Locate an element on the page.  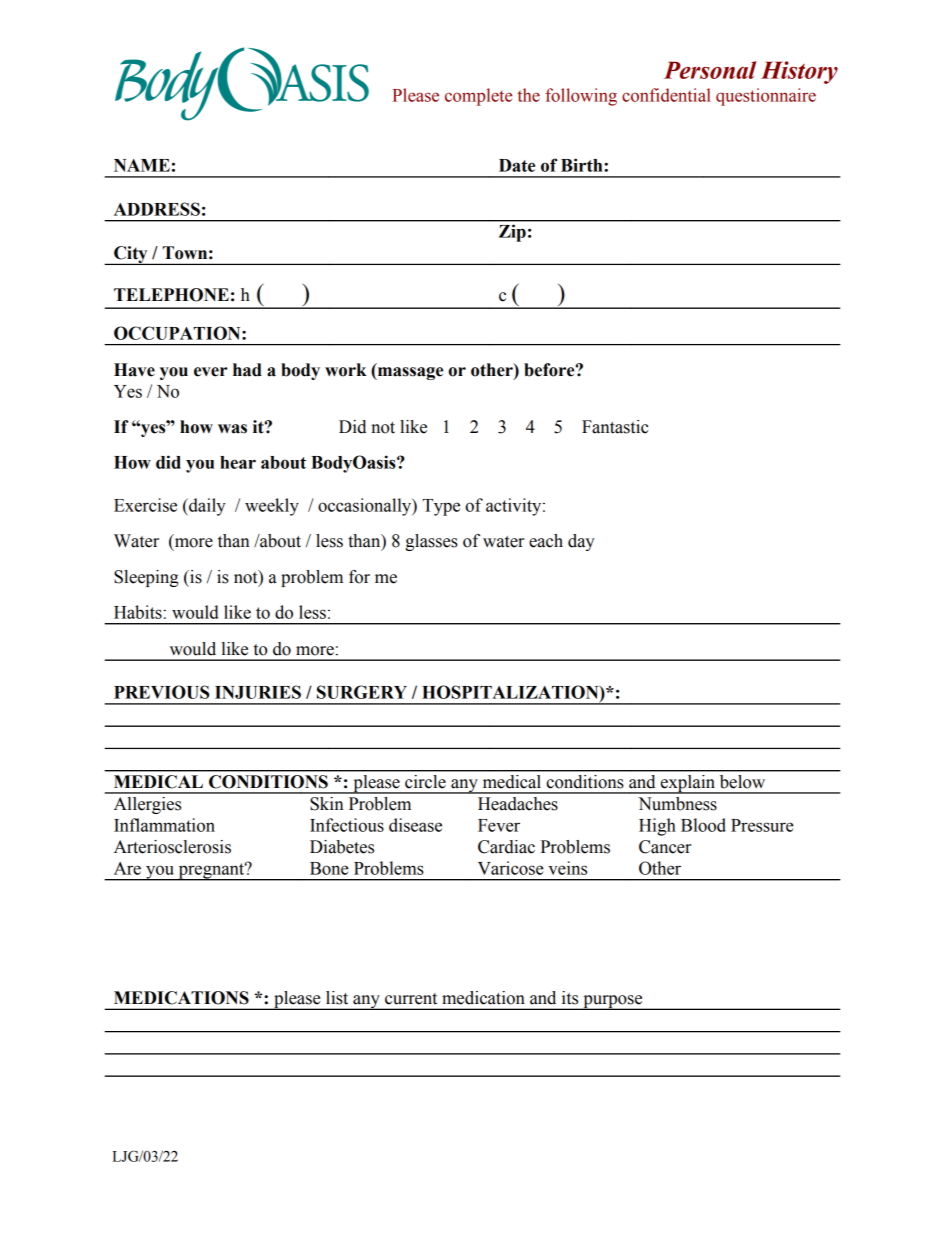
Birth is located at coordinates (583, 165).
